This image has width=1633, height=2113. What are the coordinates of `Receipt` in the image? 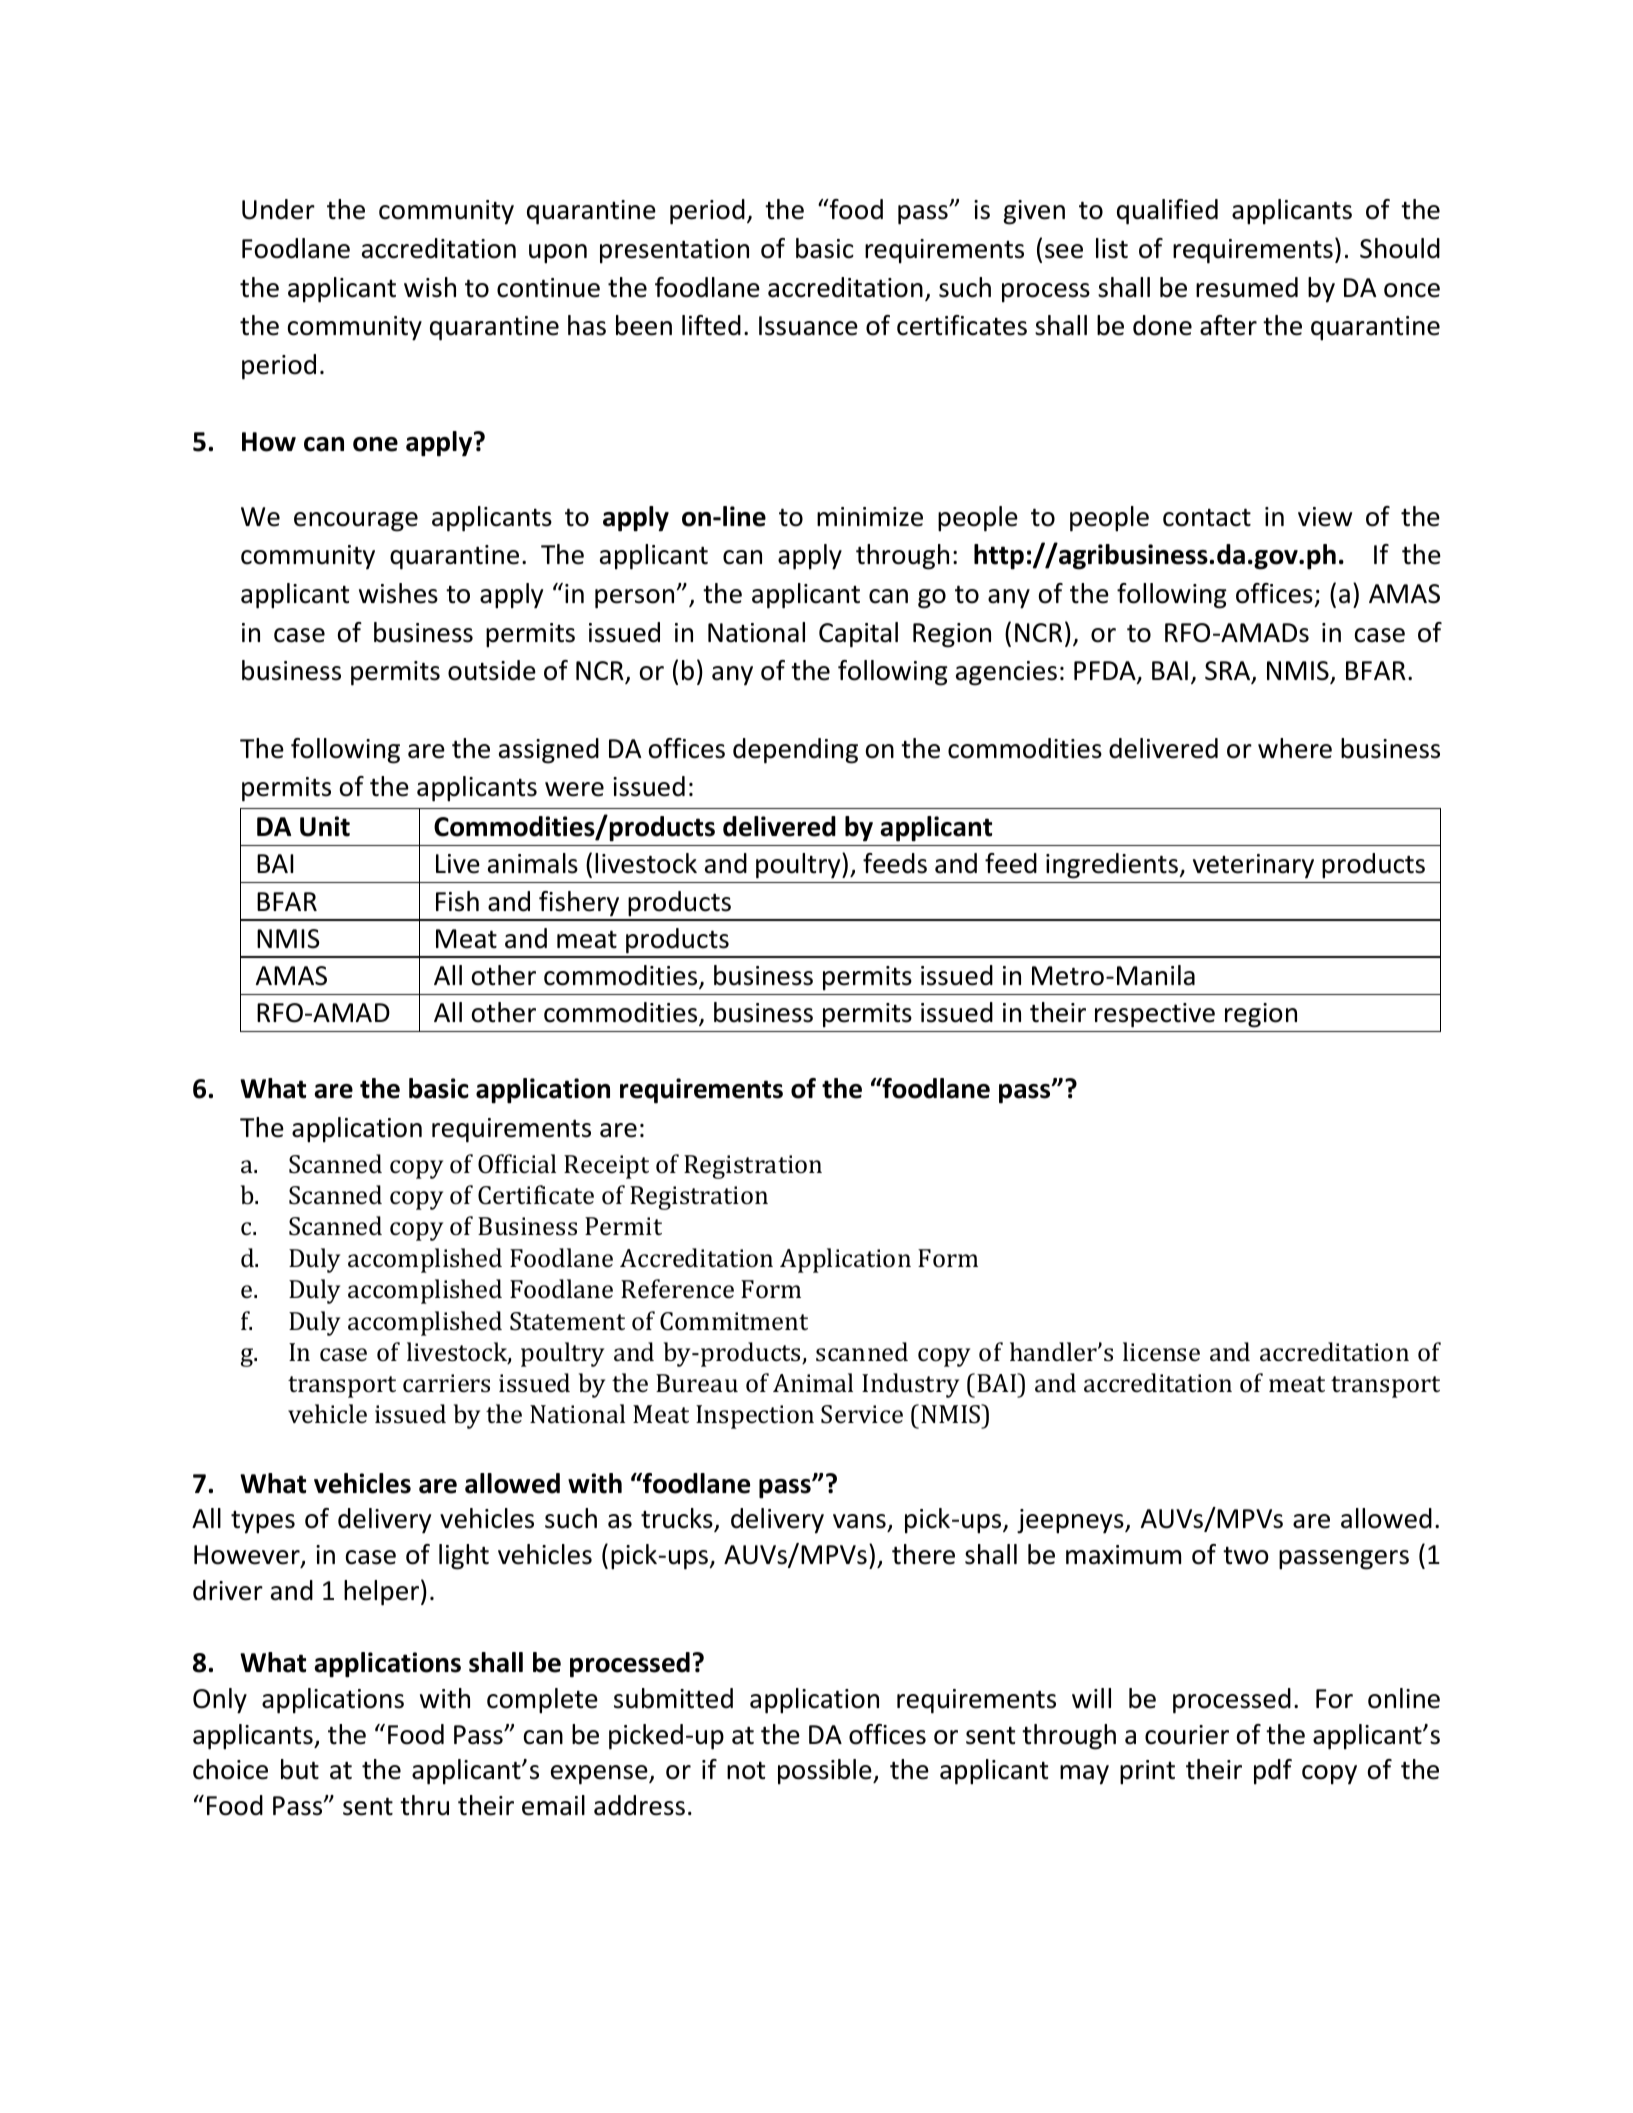 It's located at (606, 1167).
